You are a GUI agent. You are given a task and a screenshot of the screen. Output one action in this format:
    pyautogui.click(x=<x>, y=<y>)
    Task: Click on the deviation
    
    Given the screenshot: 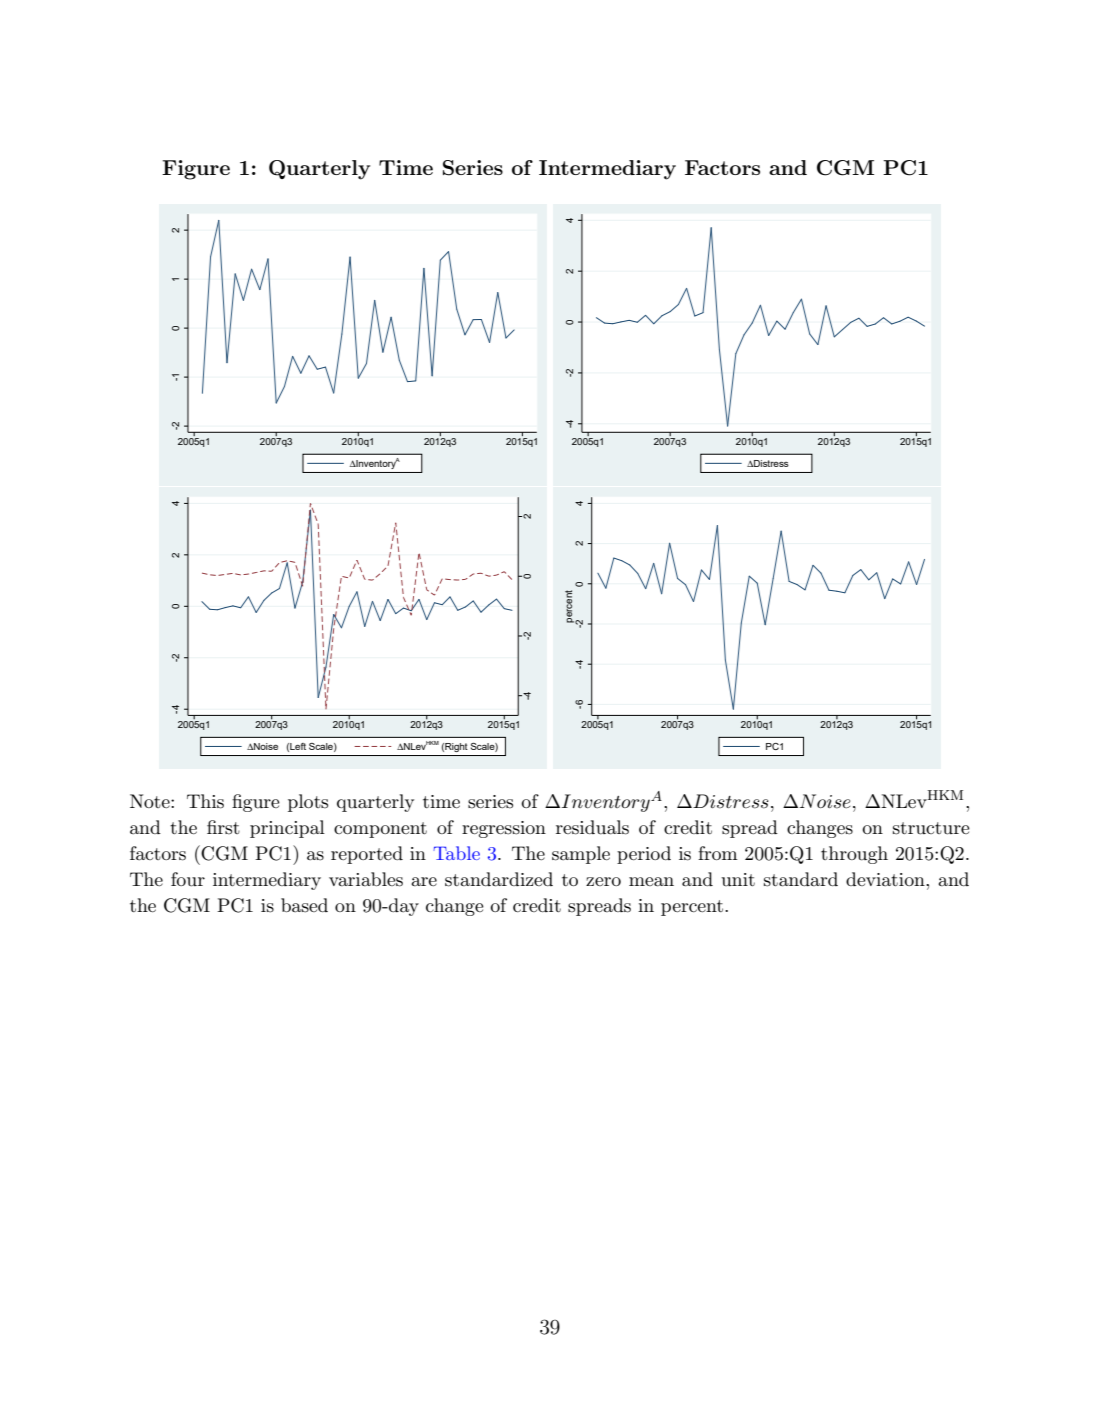 What is the action you would take?
    pyautogui.click(x=886, y=879)
